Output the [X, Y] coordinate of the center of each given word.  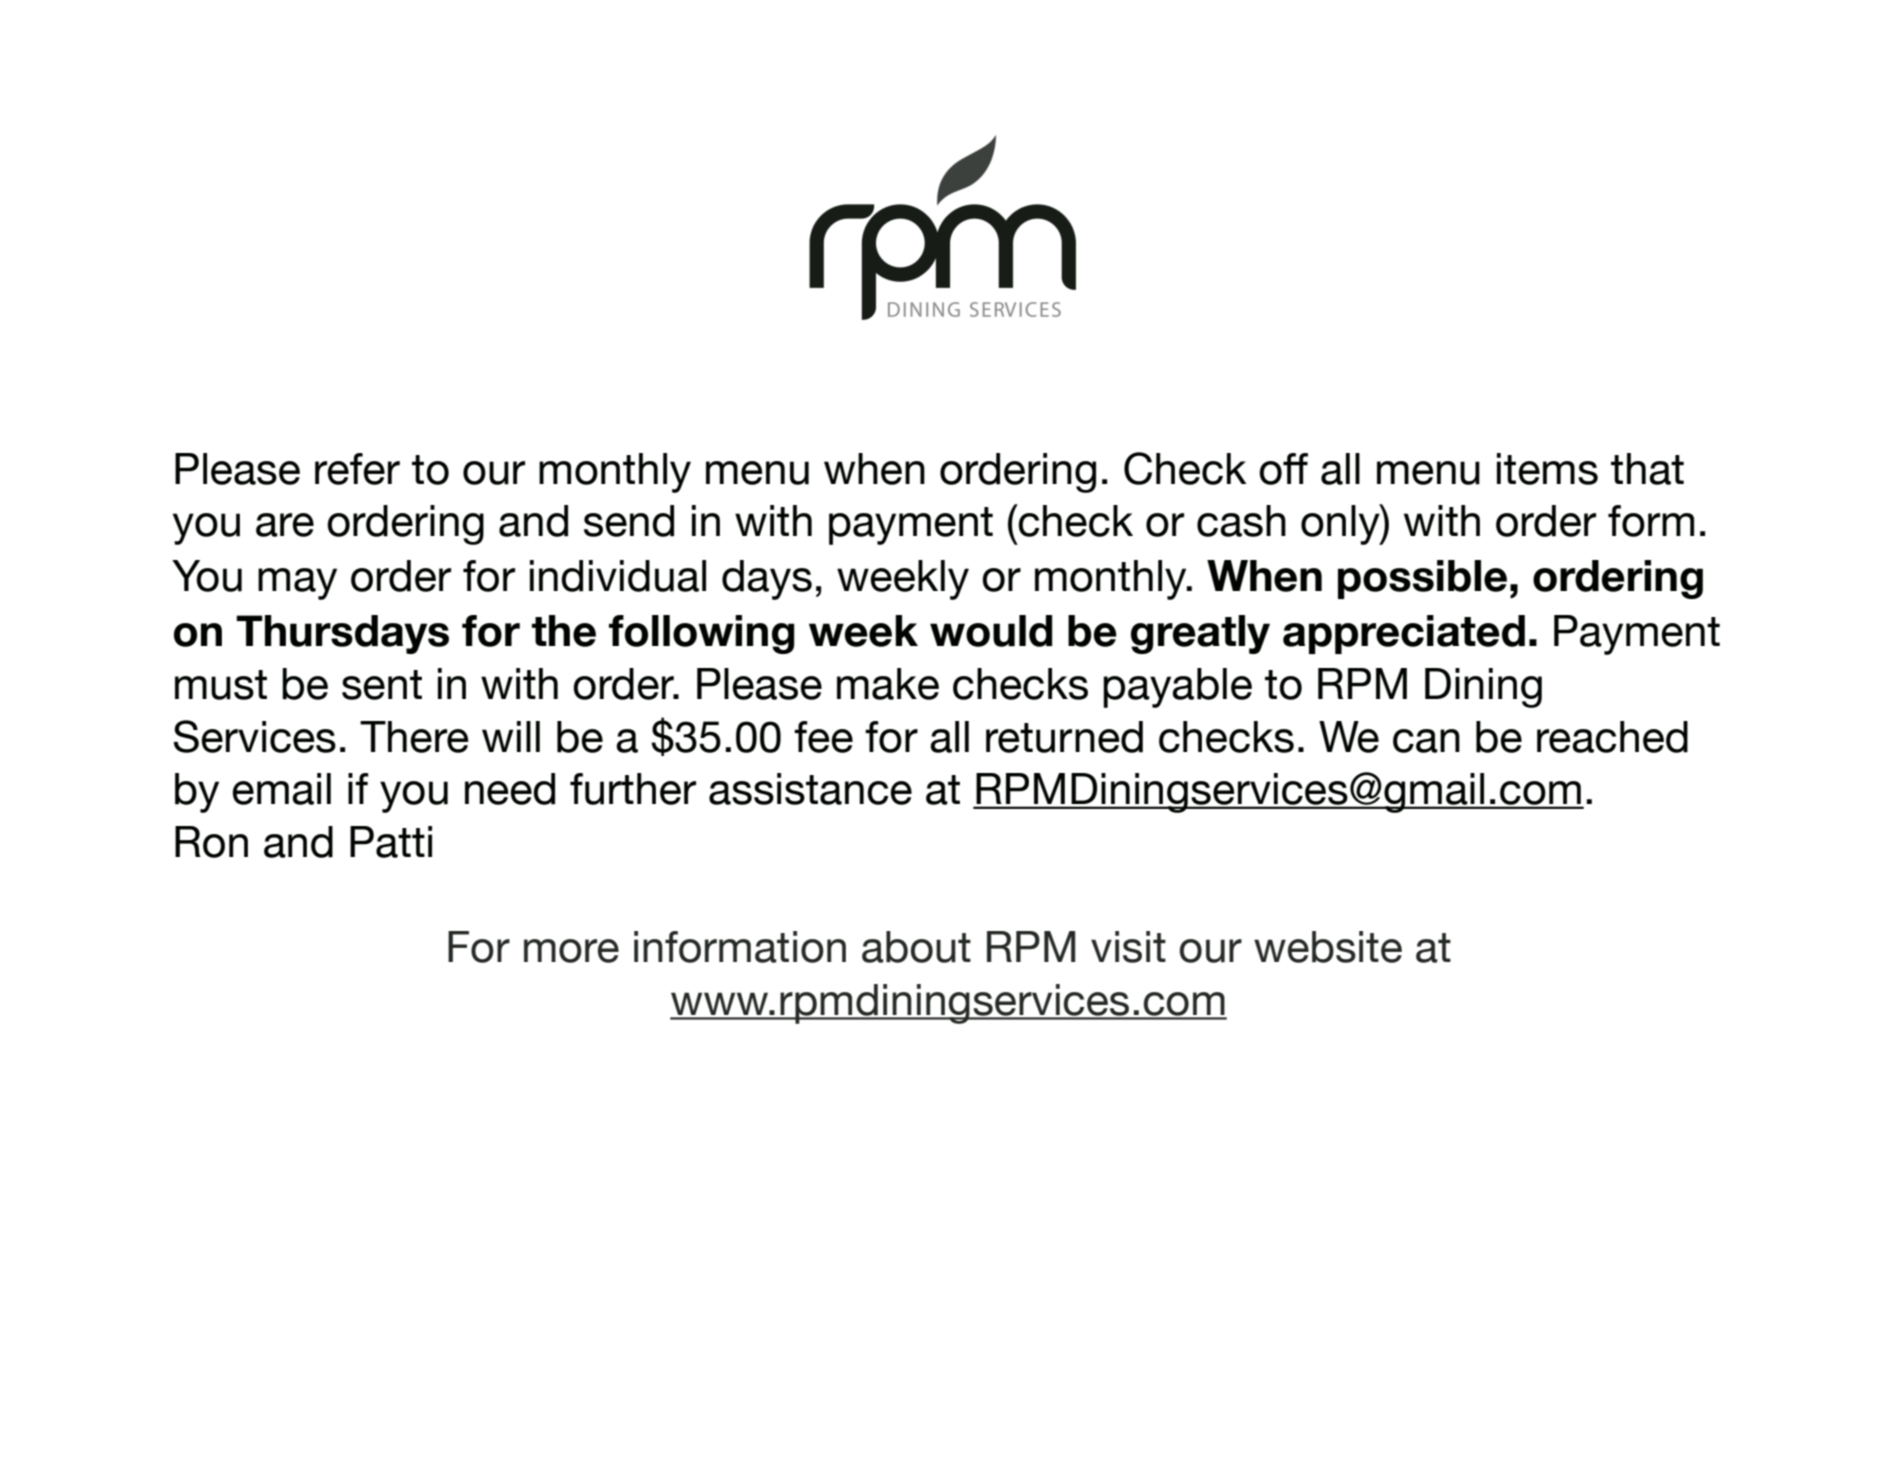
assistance [810, 789]
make [888, 684]
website [1328, 947]
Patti [391, 842]
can [1426, 741]
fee [823, 737]
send [629, 521]
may [297, 584]
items [1547, 469]
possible [1422, 579]
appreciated [1404, 634]
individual [618, 576]
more [571, 951]
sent [382, 685]
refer [357, 469]
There [414, 737]
